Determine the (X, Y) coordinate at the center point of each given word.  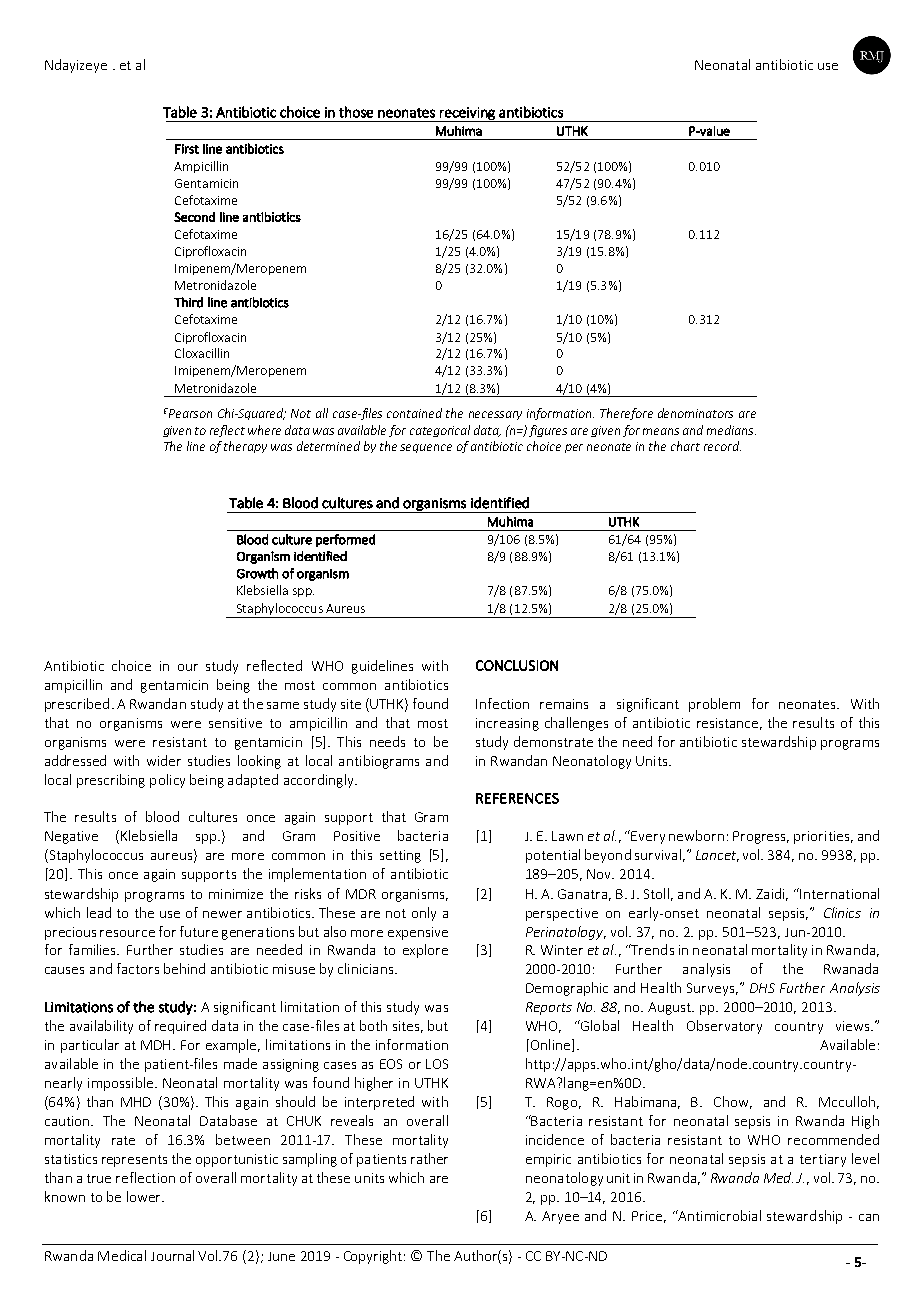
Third (188, 302)
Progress (761, 837)
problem (714, 705)
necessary (495, 415)
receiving (467, 114)
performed (345, 540)
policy (167, 781)
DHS (762, 988)
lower (145, 1196)
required (180, 1027)
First (187, 149)
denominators (695, 413)
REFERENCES (517, 798)
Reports (549, 1008)
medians (730, 430)
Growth (257, 573)
